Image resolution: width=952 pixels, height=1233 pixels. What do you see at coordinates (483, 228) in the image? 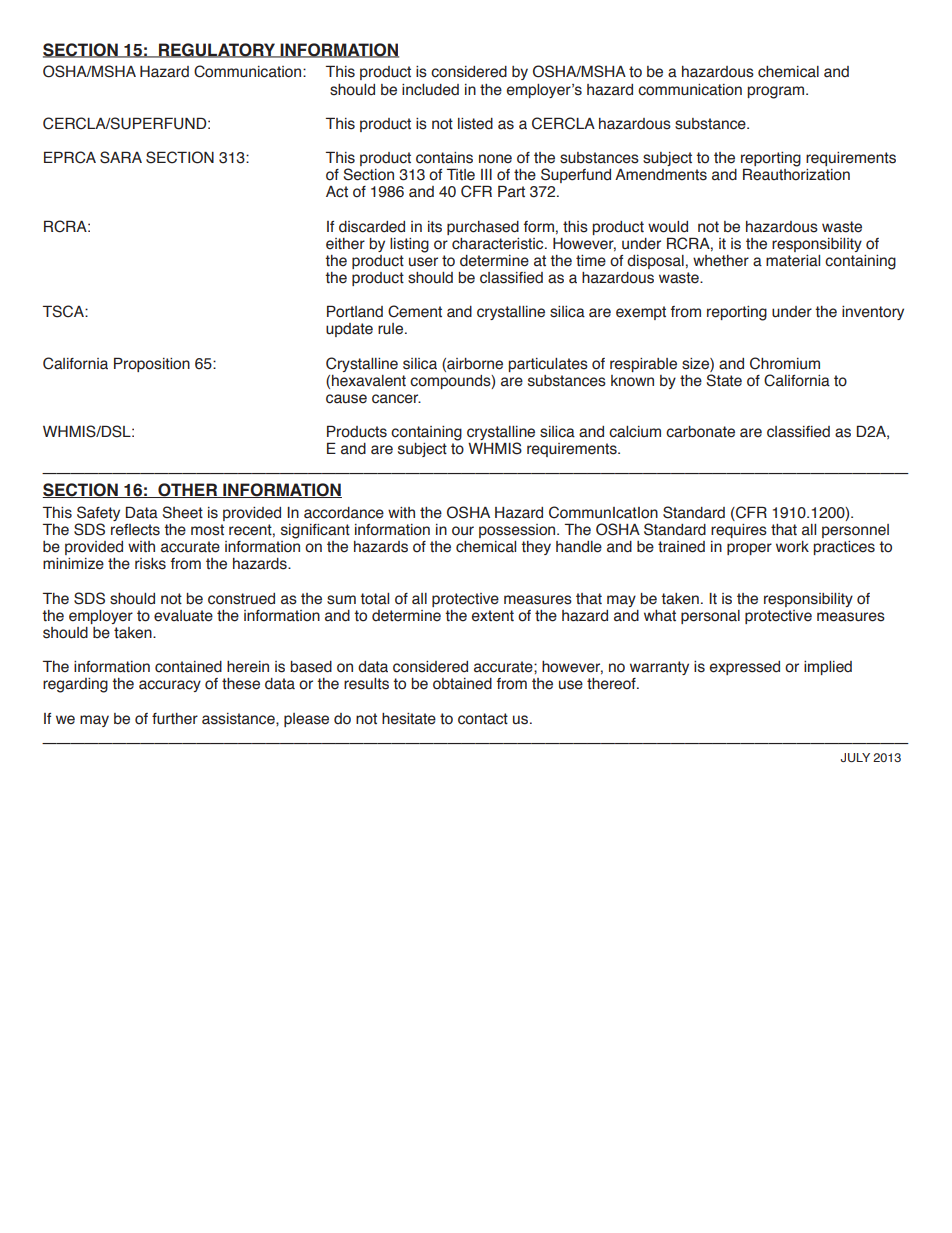
I see `purchased` at bounding box center [483, 228].
